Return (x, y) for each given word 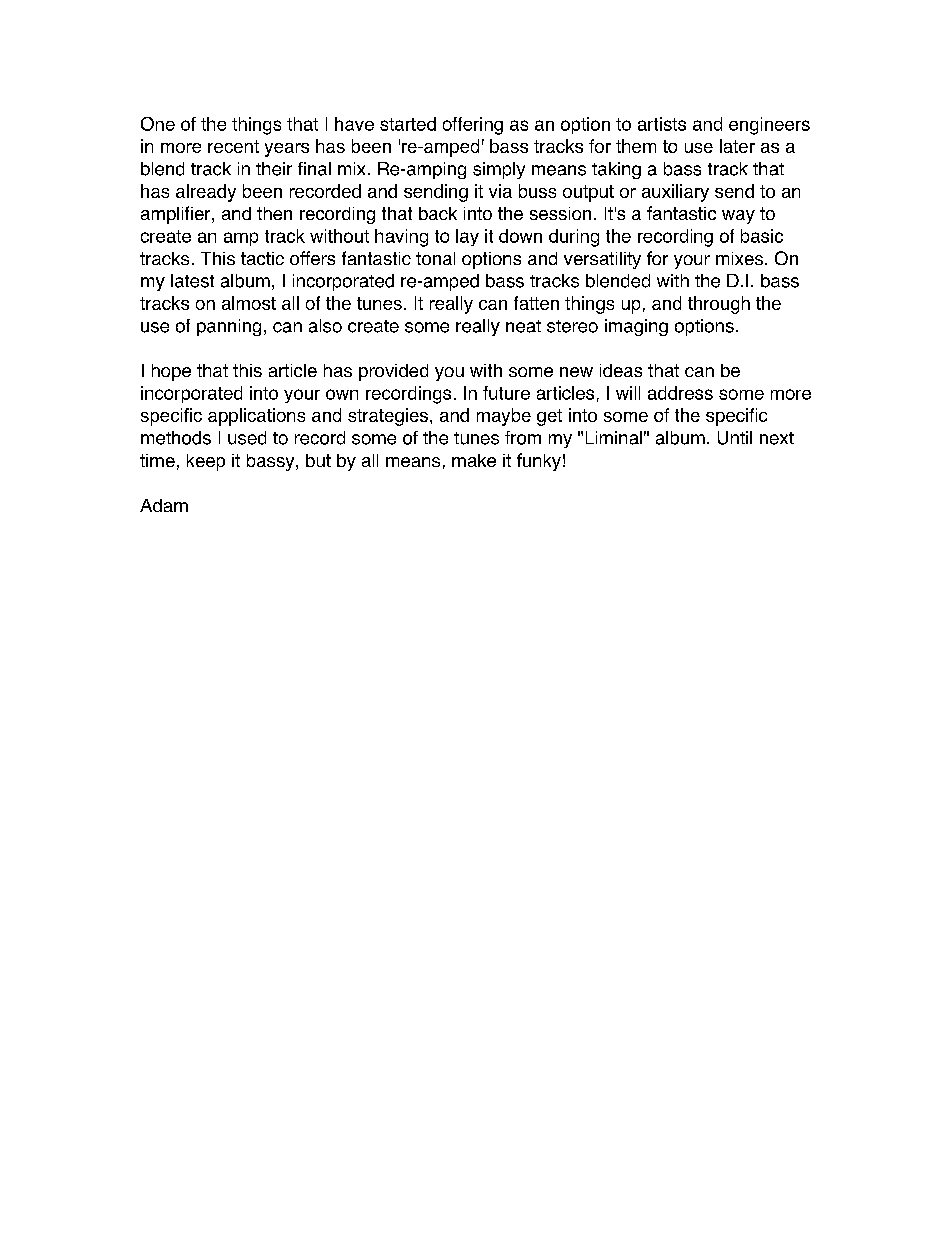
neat (523, 326)
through (719, 305)
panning (229, 327)
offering (473, 126)
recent (233, 146)
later (737, 146)
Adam (164, 505)
